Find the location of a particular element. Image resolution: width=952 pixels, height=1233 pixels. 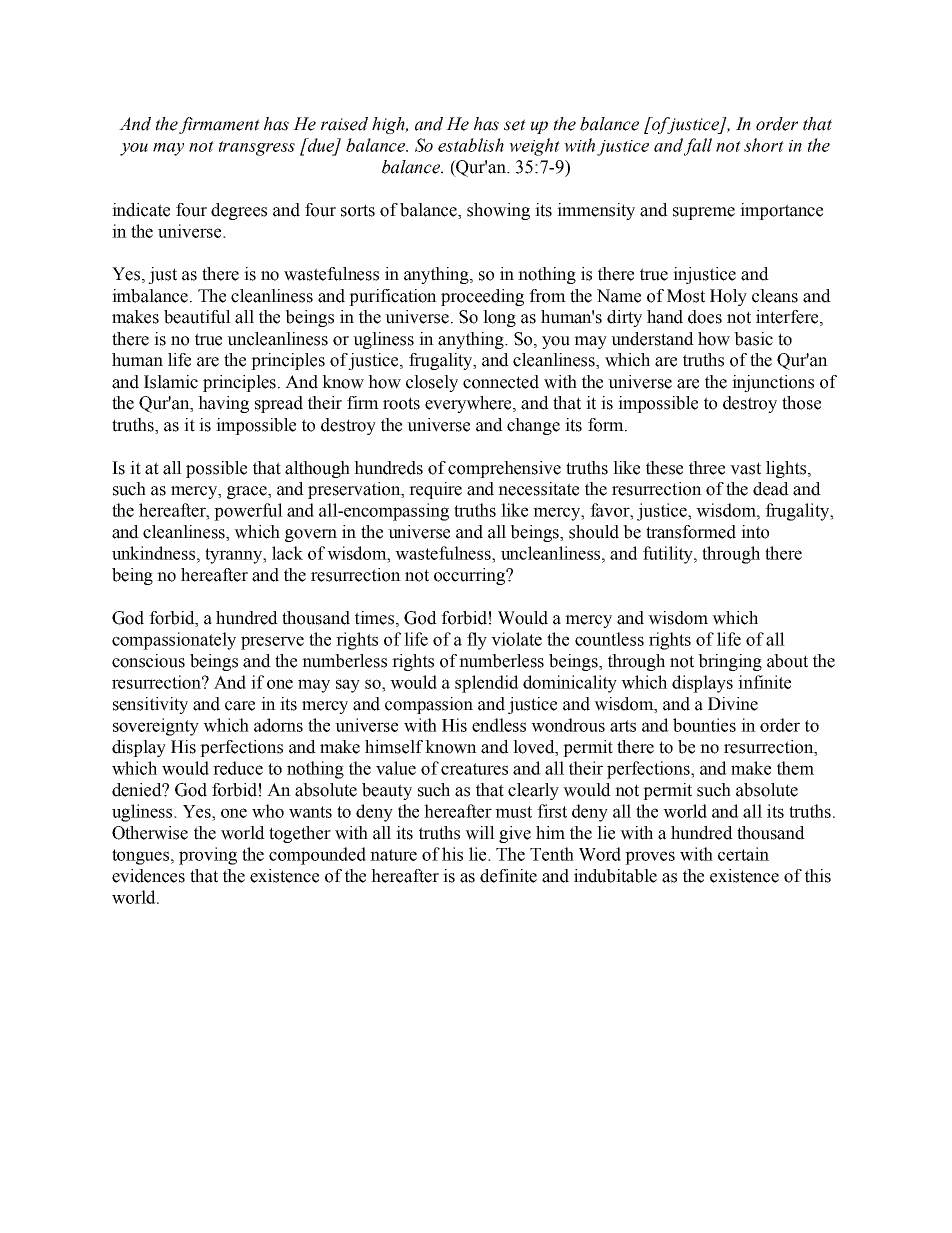

require is located at coordinates (435, 490).
